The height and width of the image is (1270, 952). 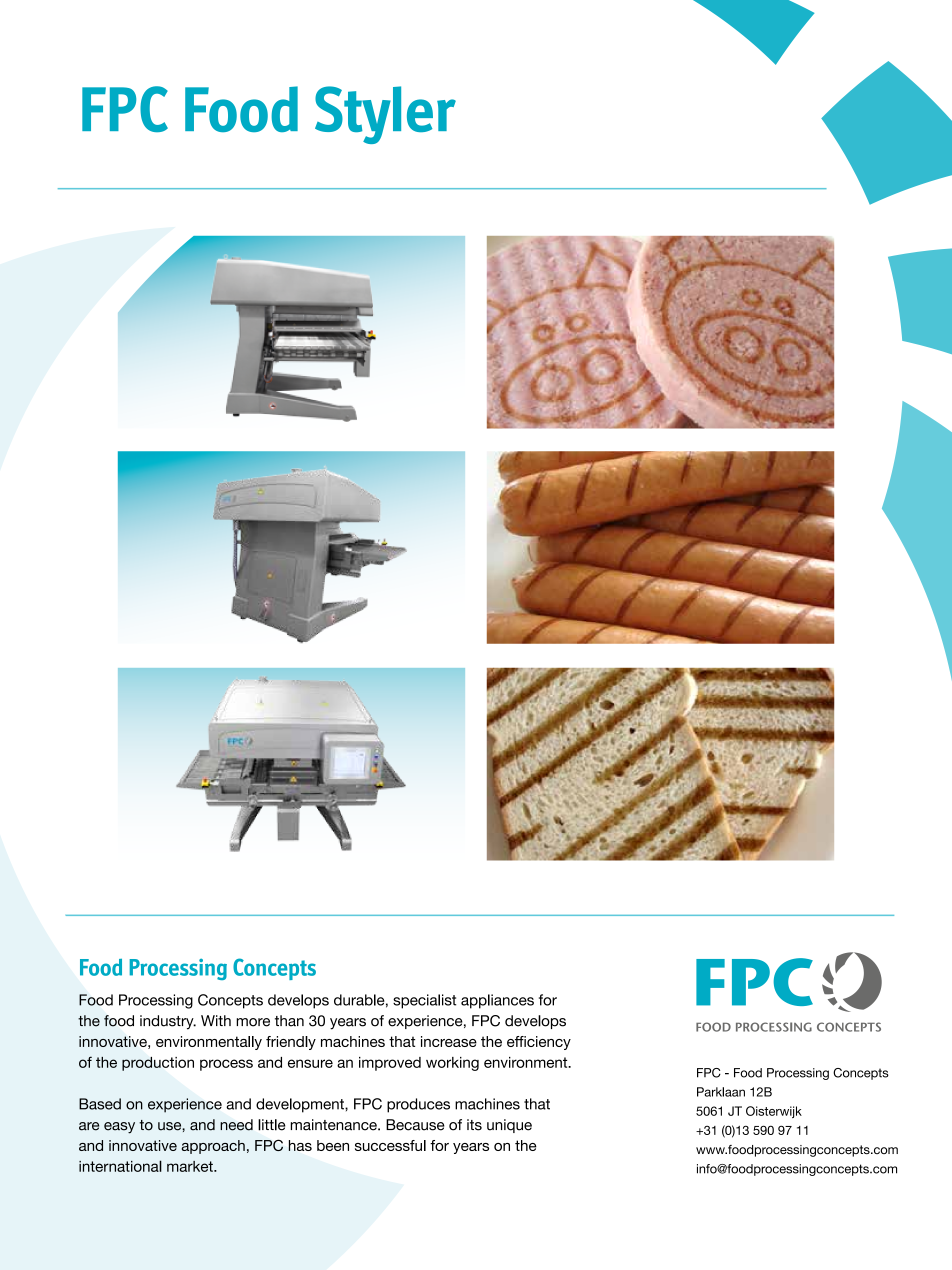 I want to click on friendly, so click(x=291, y=1043).
